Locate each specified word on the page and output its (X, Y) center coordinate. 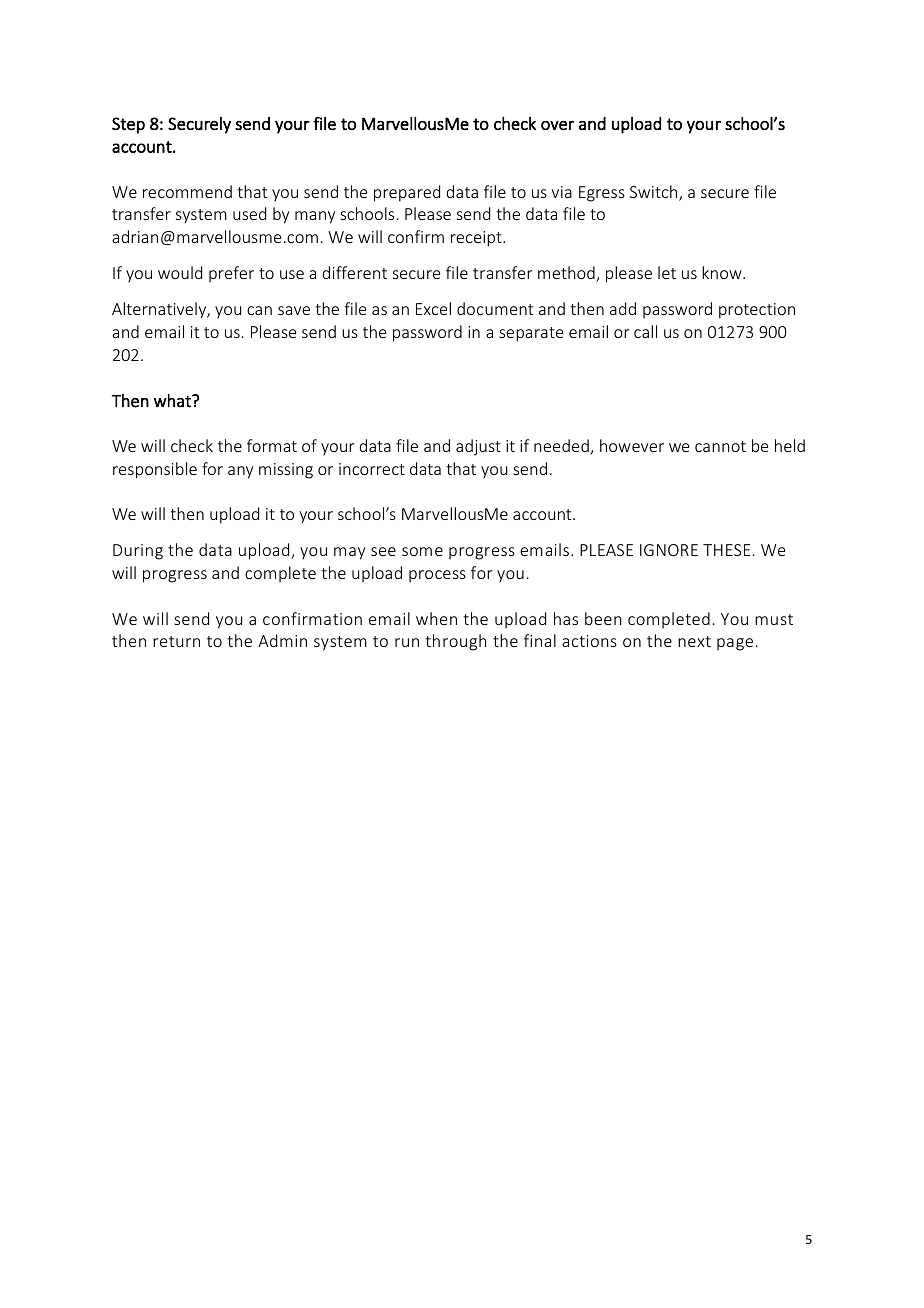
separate (531, 334)
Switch (655, 193)
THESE (727, 550)
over (557, 125)
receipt (477, 239)
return (176, 641)
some (422, 551)
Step (128, 125)
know (723, 272)
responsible (155, 470)
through (456, 642)
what (173, 401)
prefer (231, 274)
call (645, 331)
